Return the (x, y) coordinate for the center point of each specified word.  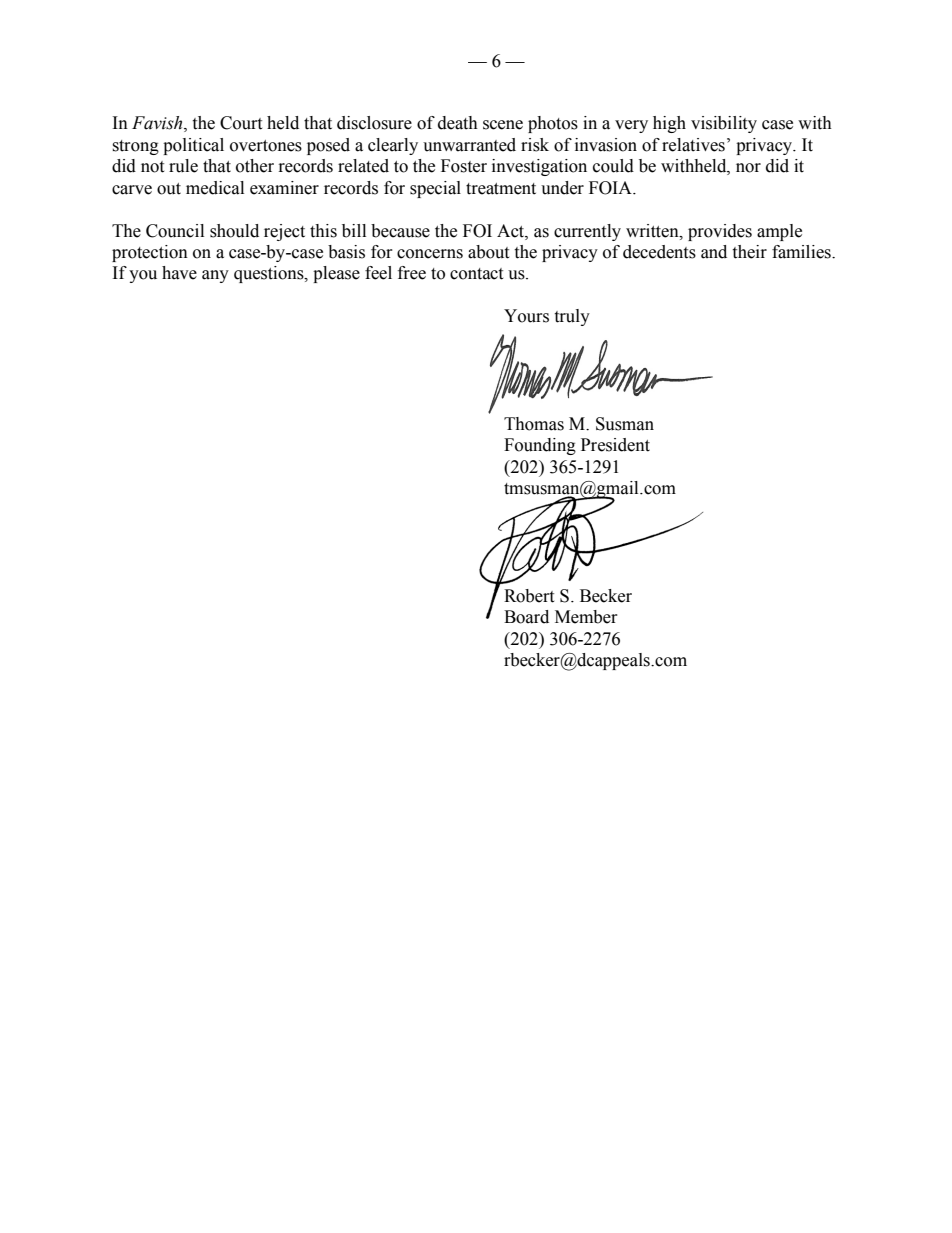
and (714, 252)
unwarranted (469, 145)
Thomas (534, 424)
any (215, 276)
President (615, 445)
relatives (693, 145)
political (193, 146)
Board (526, 617)
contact (476, 274)
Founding (540, 446)
